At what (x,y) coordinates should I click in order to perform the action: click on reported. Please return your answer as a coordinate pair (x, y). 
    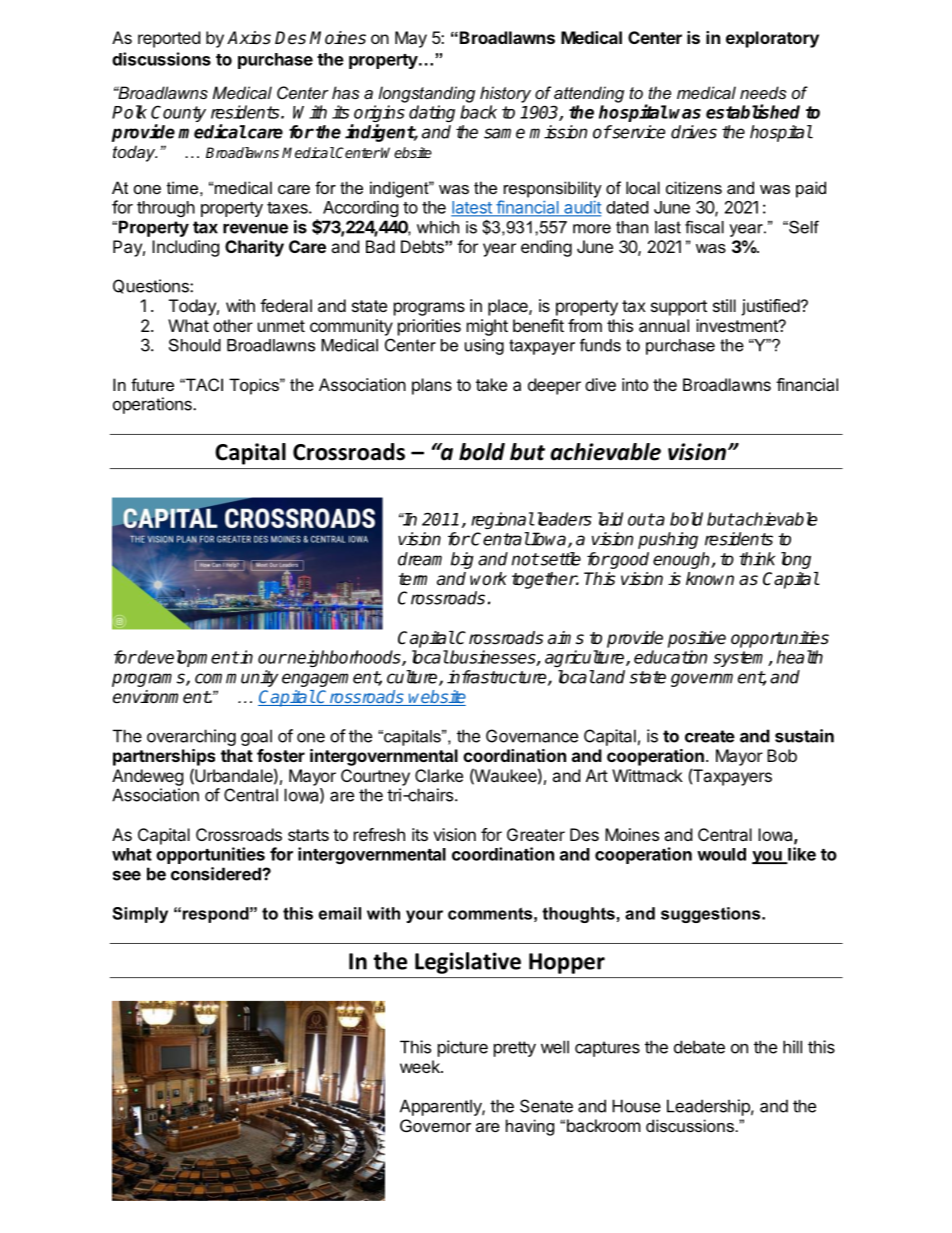
    Looking at the image, I should click on (169, 39).
